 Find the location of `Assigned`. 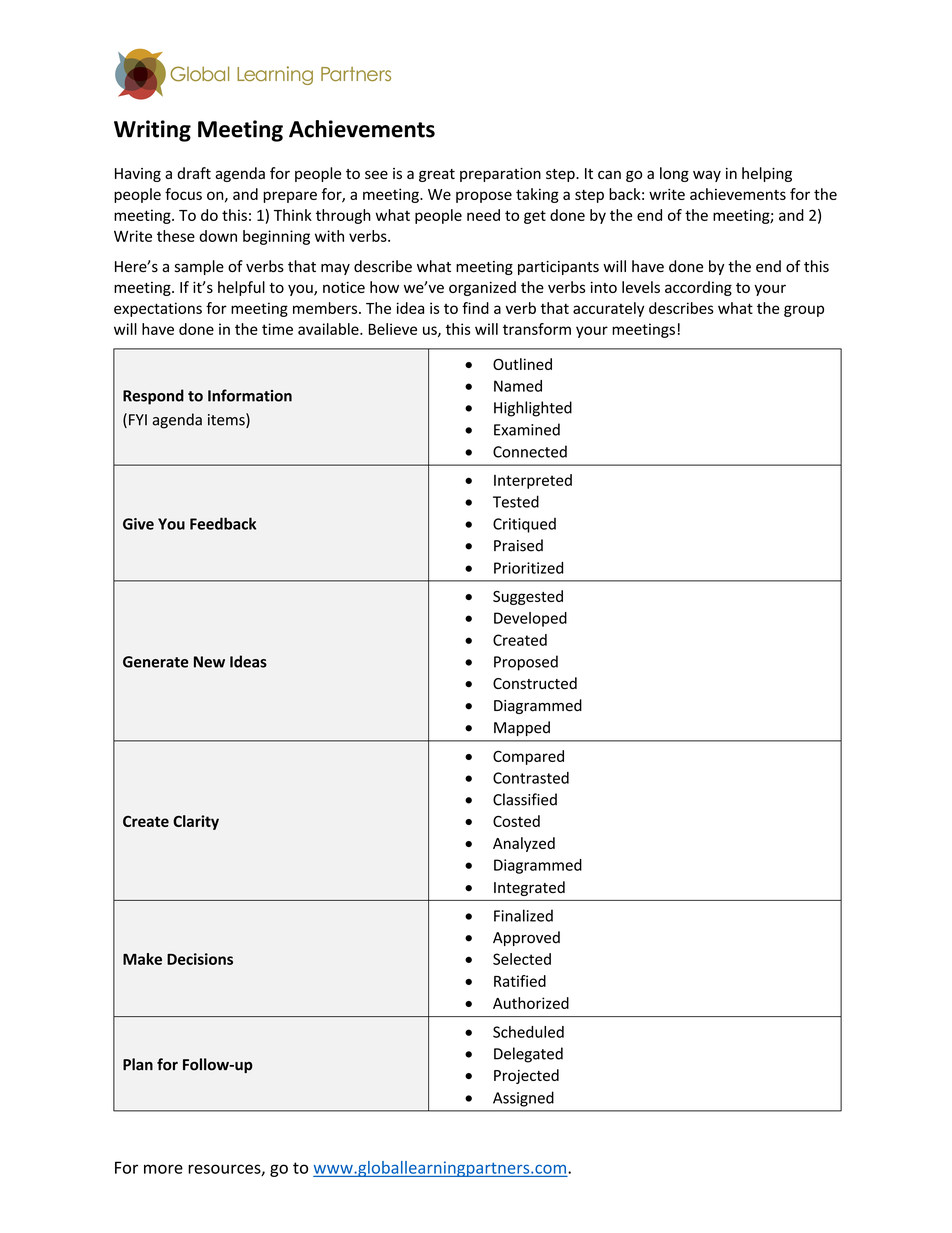

Assigned is located at coordinates (523, 1099).
